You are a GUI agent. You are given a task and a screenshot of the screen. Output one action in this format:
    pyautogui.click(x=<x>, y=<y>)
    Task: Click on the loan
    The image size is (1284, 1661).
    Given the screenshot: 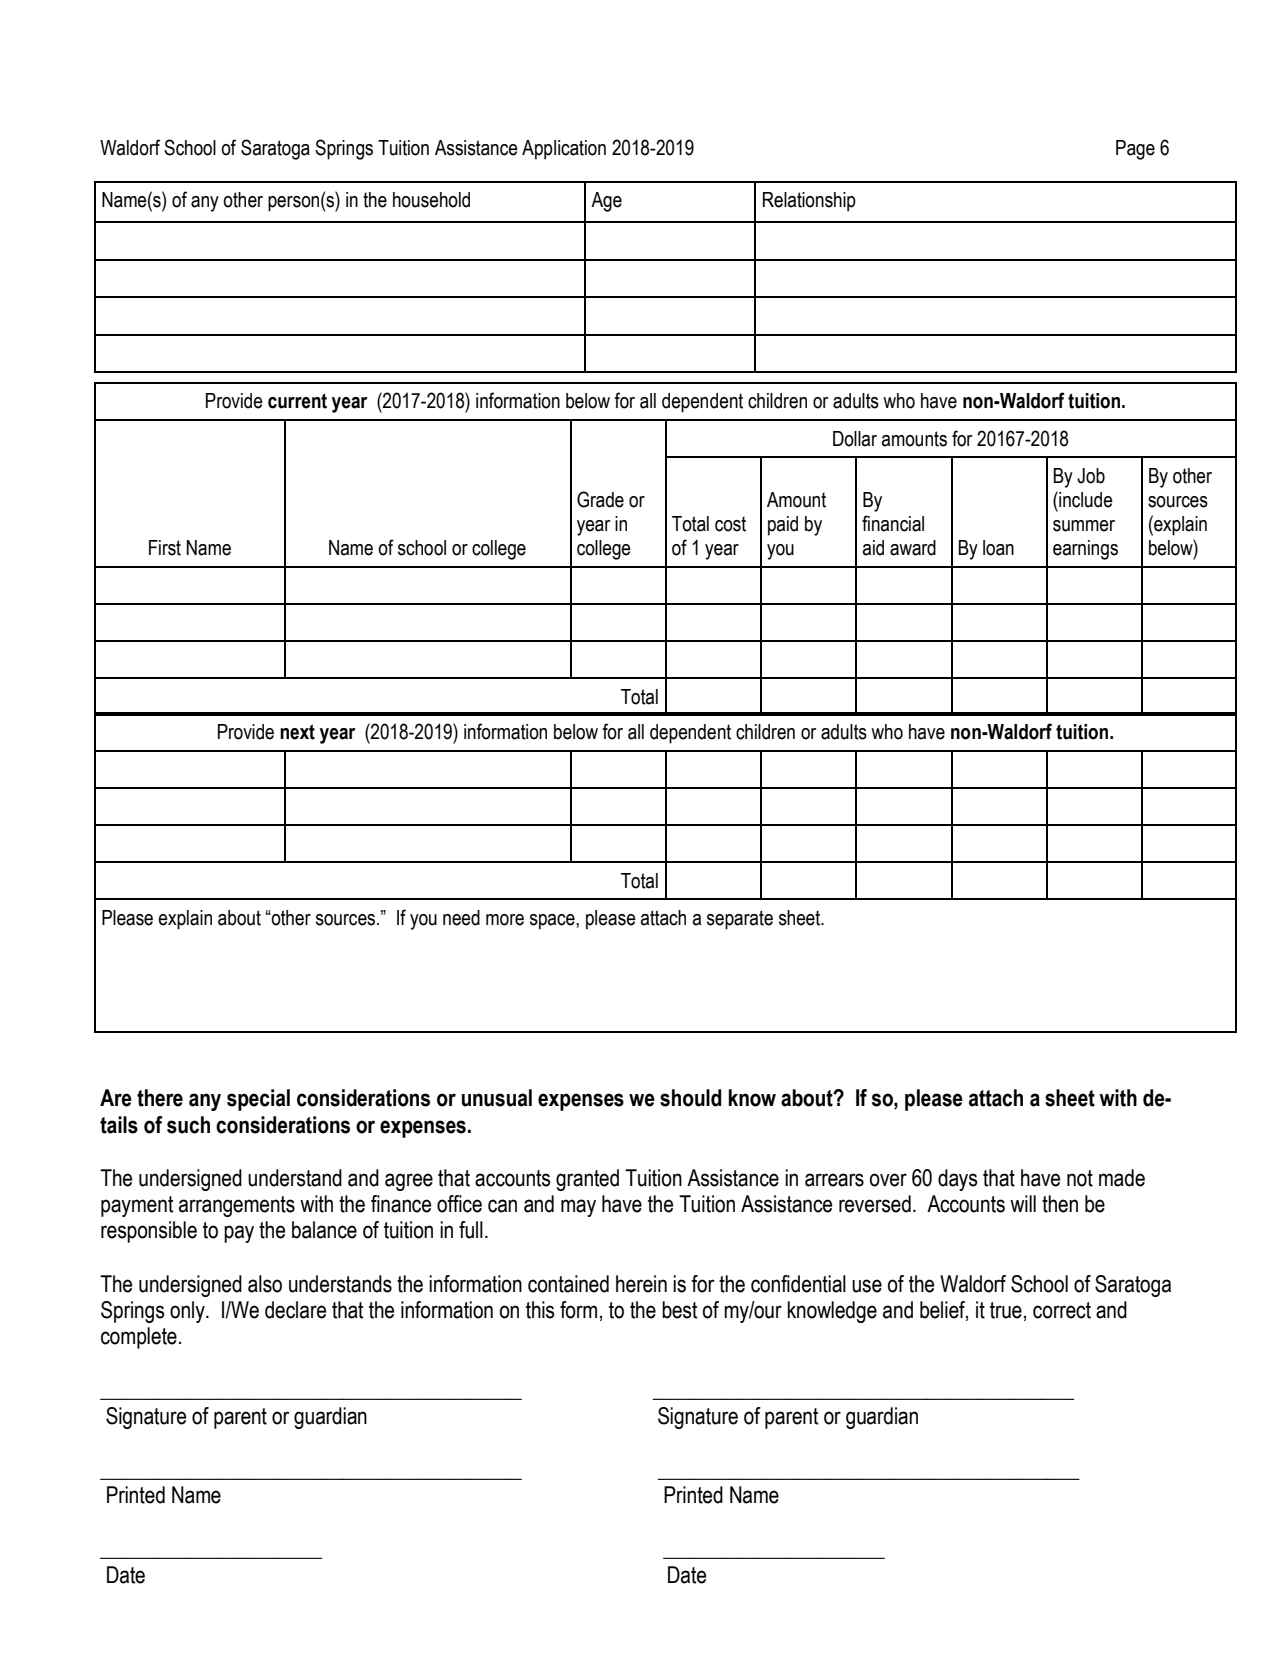 What is the action you would take?
    pyautogui.click(x=998, y=548)
